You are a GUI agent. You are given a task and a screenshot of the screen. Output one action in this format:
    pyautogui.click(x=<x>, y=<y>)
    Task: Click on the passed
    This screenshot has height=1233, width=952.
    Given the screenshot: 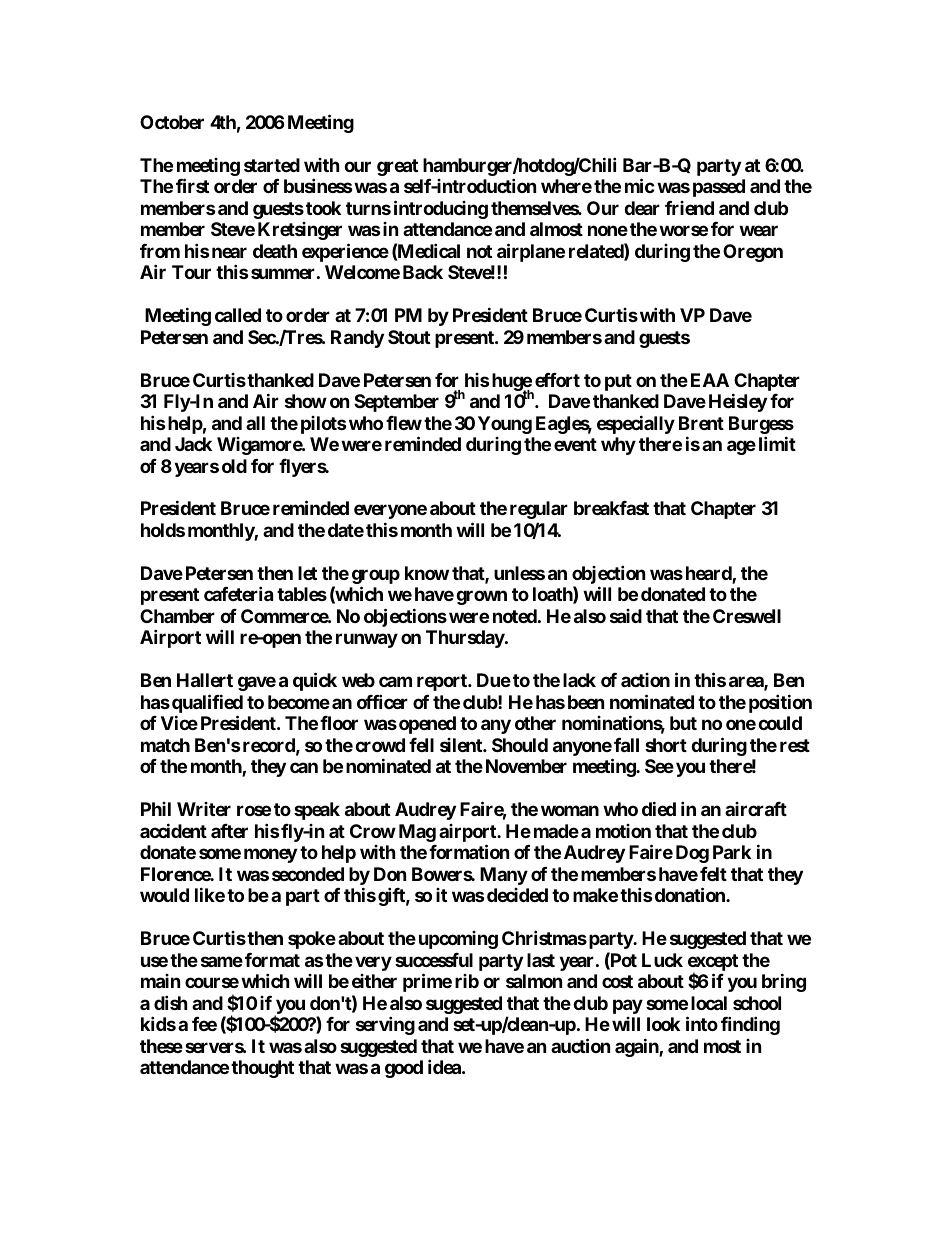 What is the action you would take?
    pyautogui.click(x=719, y=188)
